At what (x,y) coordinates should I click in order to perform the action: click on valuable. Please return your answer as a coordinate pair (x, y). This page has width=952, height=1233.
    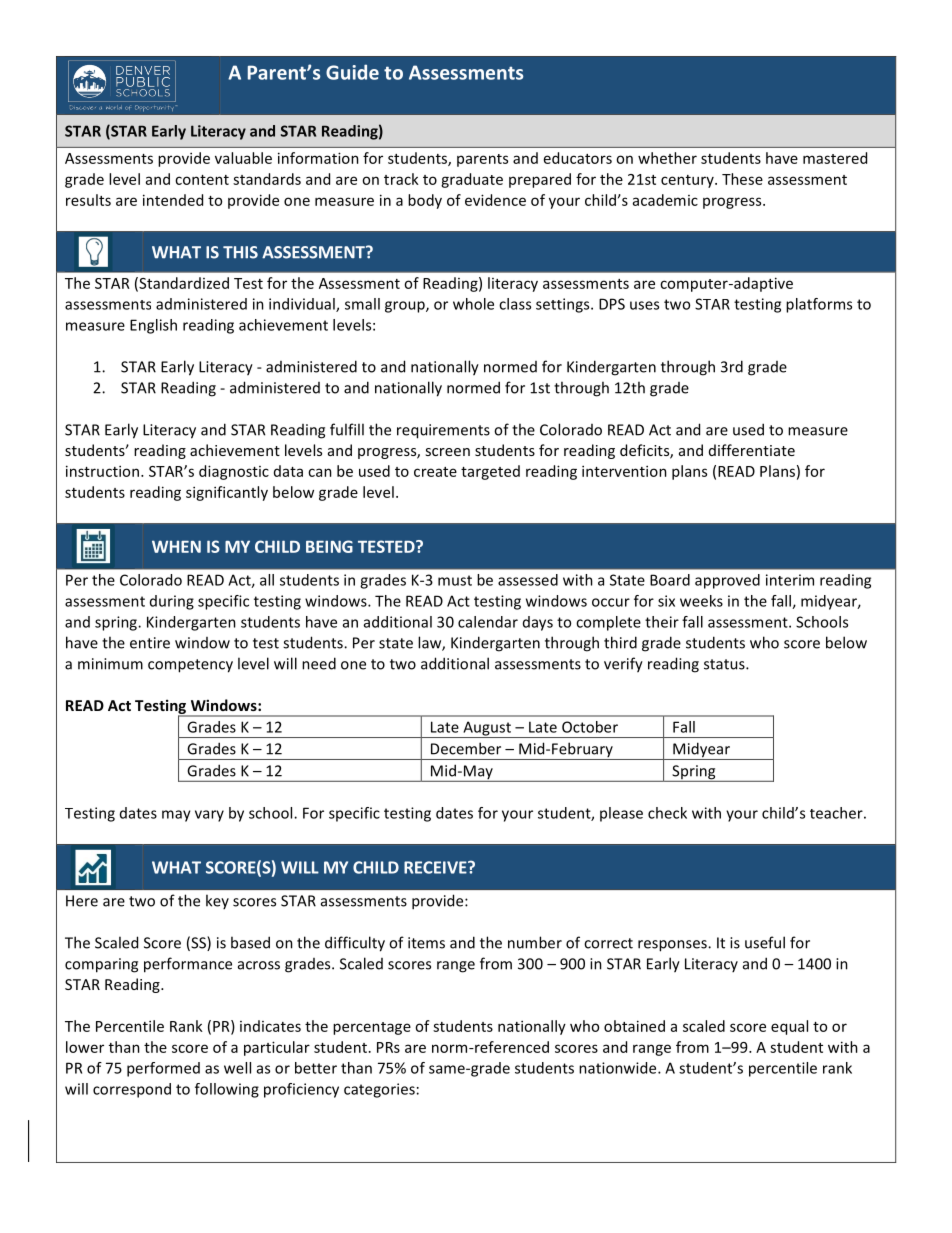
    Looking at the image, I should click on (243, 158).
